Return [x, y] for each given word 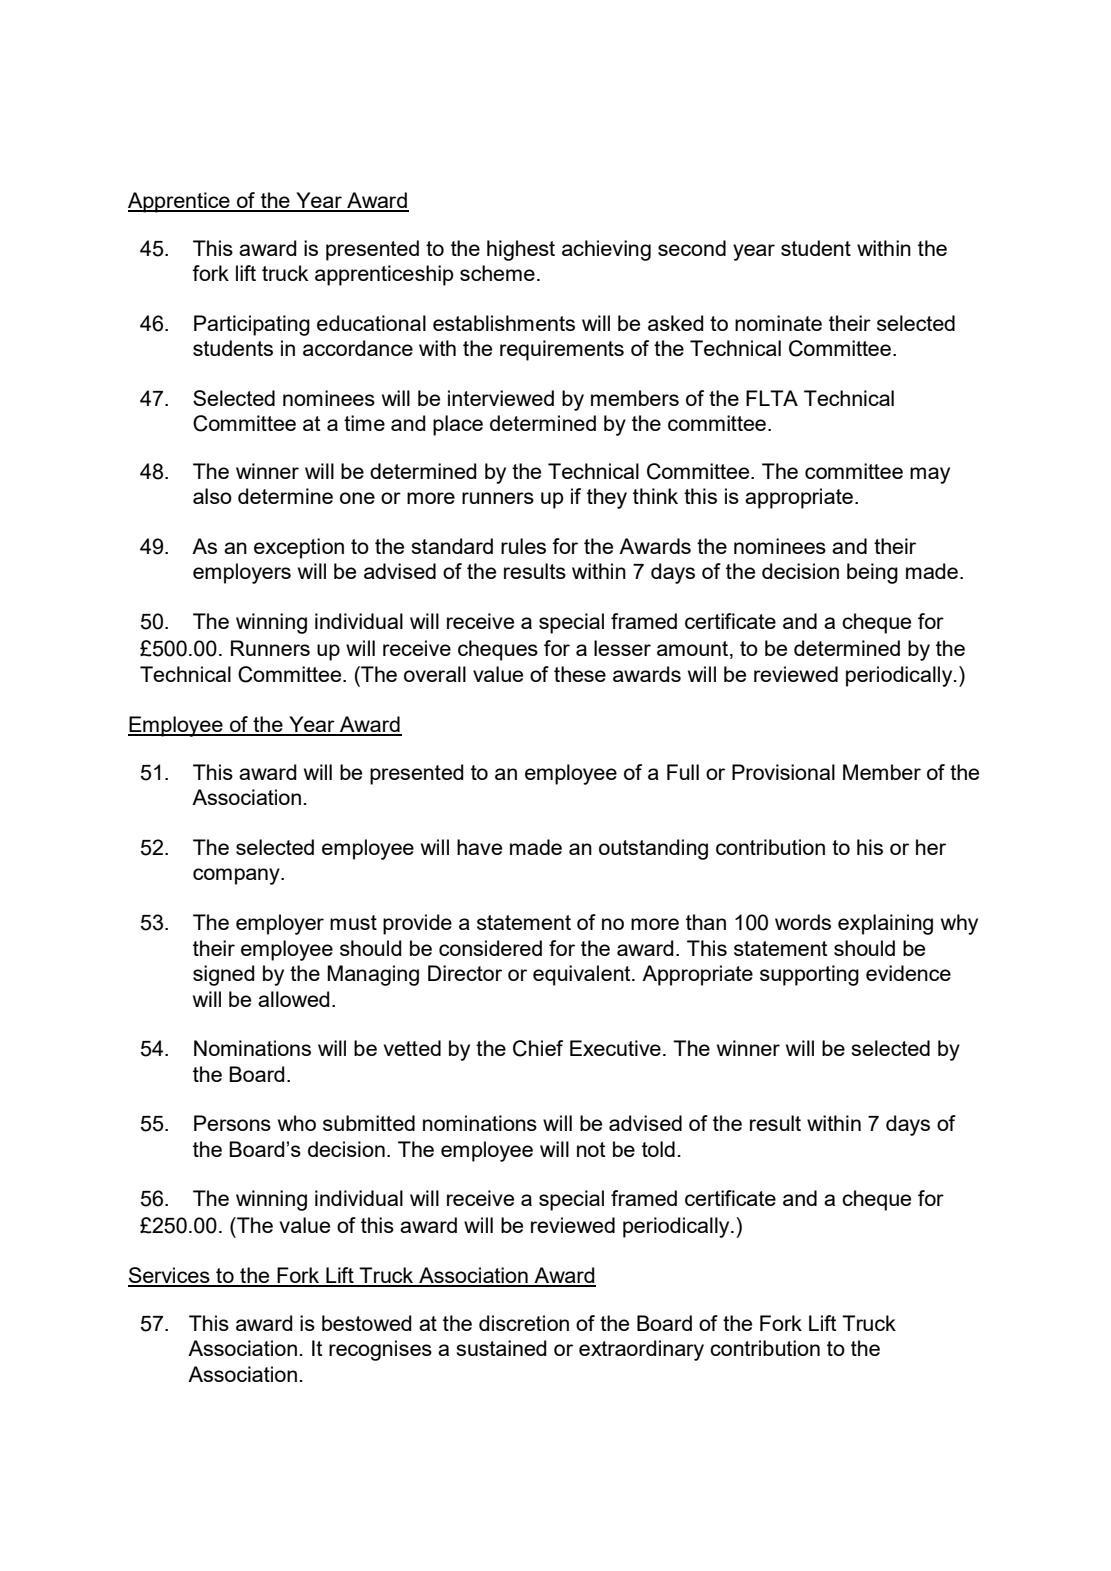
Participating [252, 325]
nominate [778, 323]
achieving [606, 250]
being [872, 573]
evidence [908, 973]
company [237, 876]
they [607, 498]
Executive [615, 1048]
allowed [294, 999]
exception [299, 548]
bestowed [367, 1323]
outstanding [653, 849]
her [931, 847]
